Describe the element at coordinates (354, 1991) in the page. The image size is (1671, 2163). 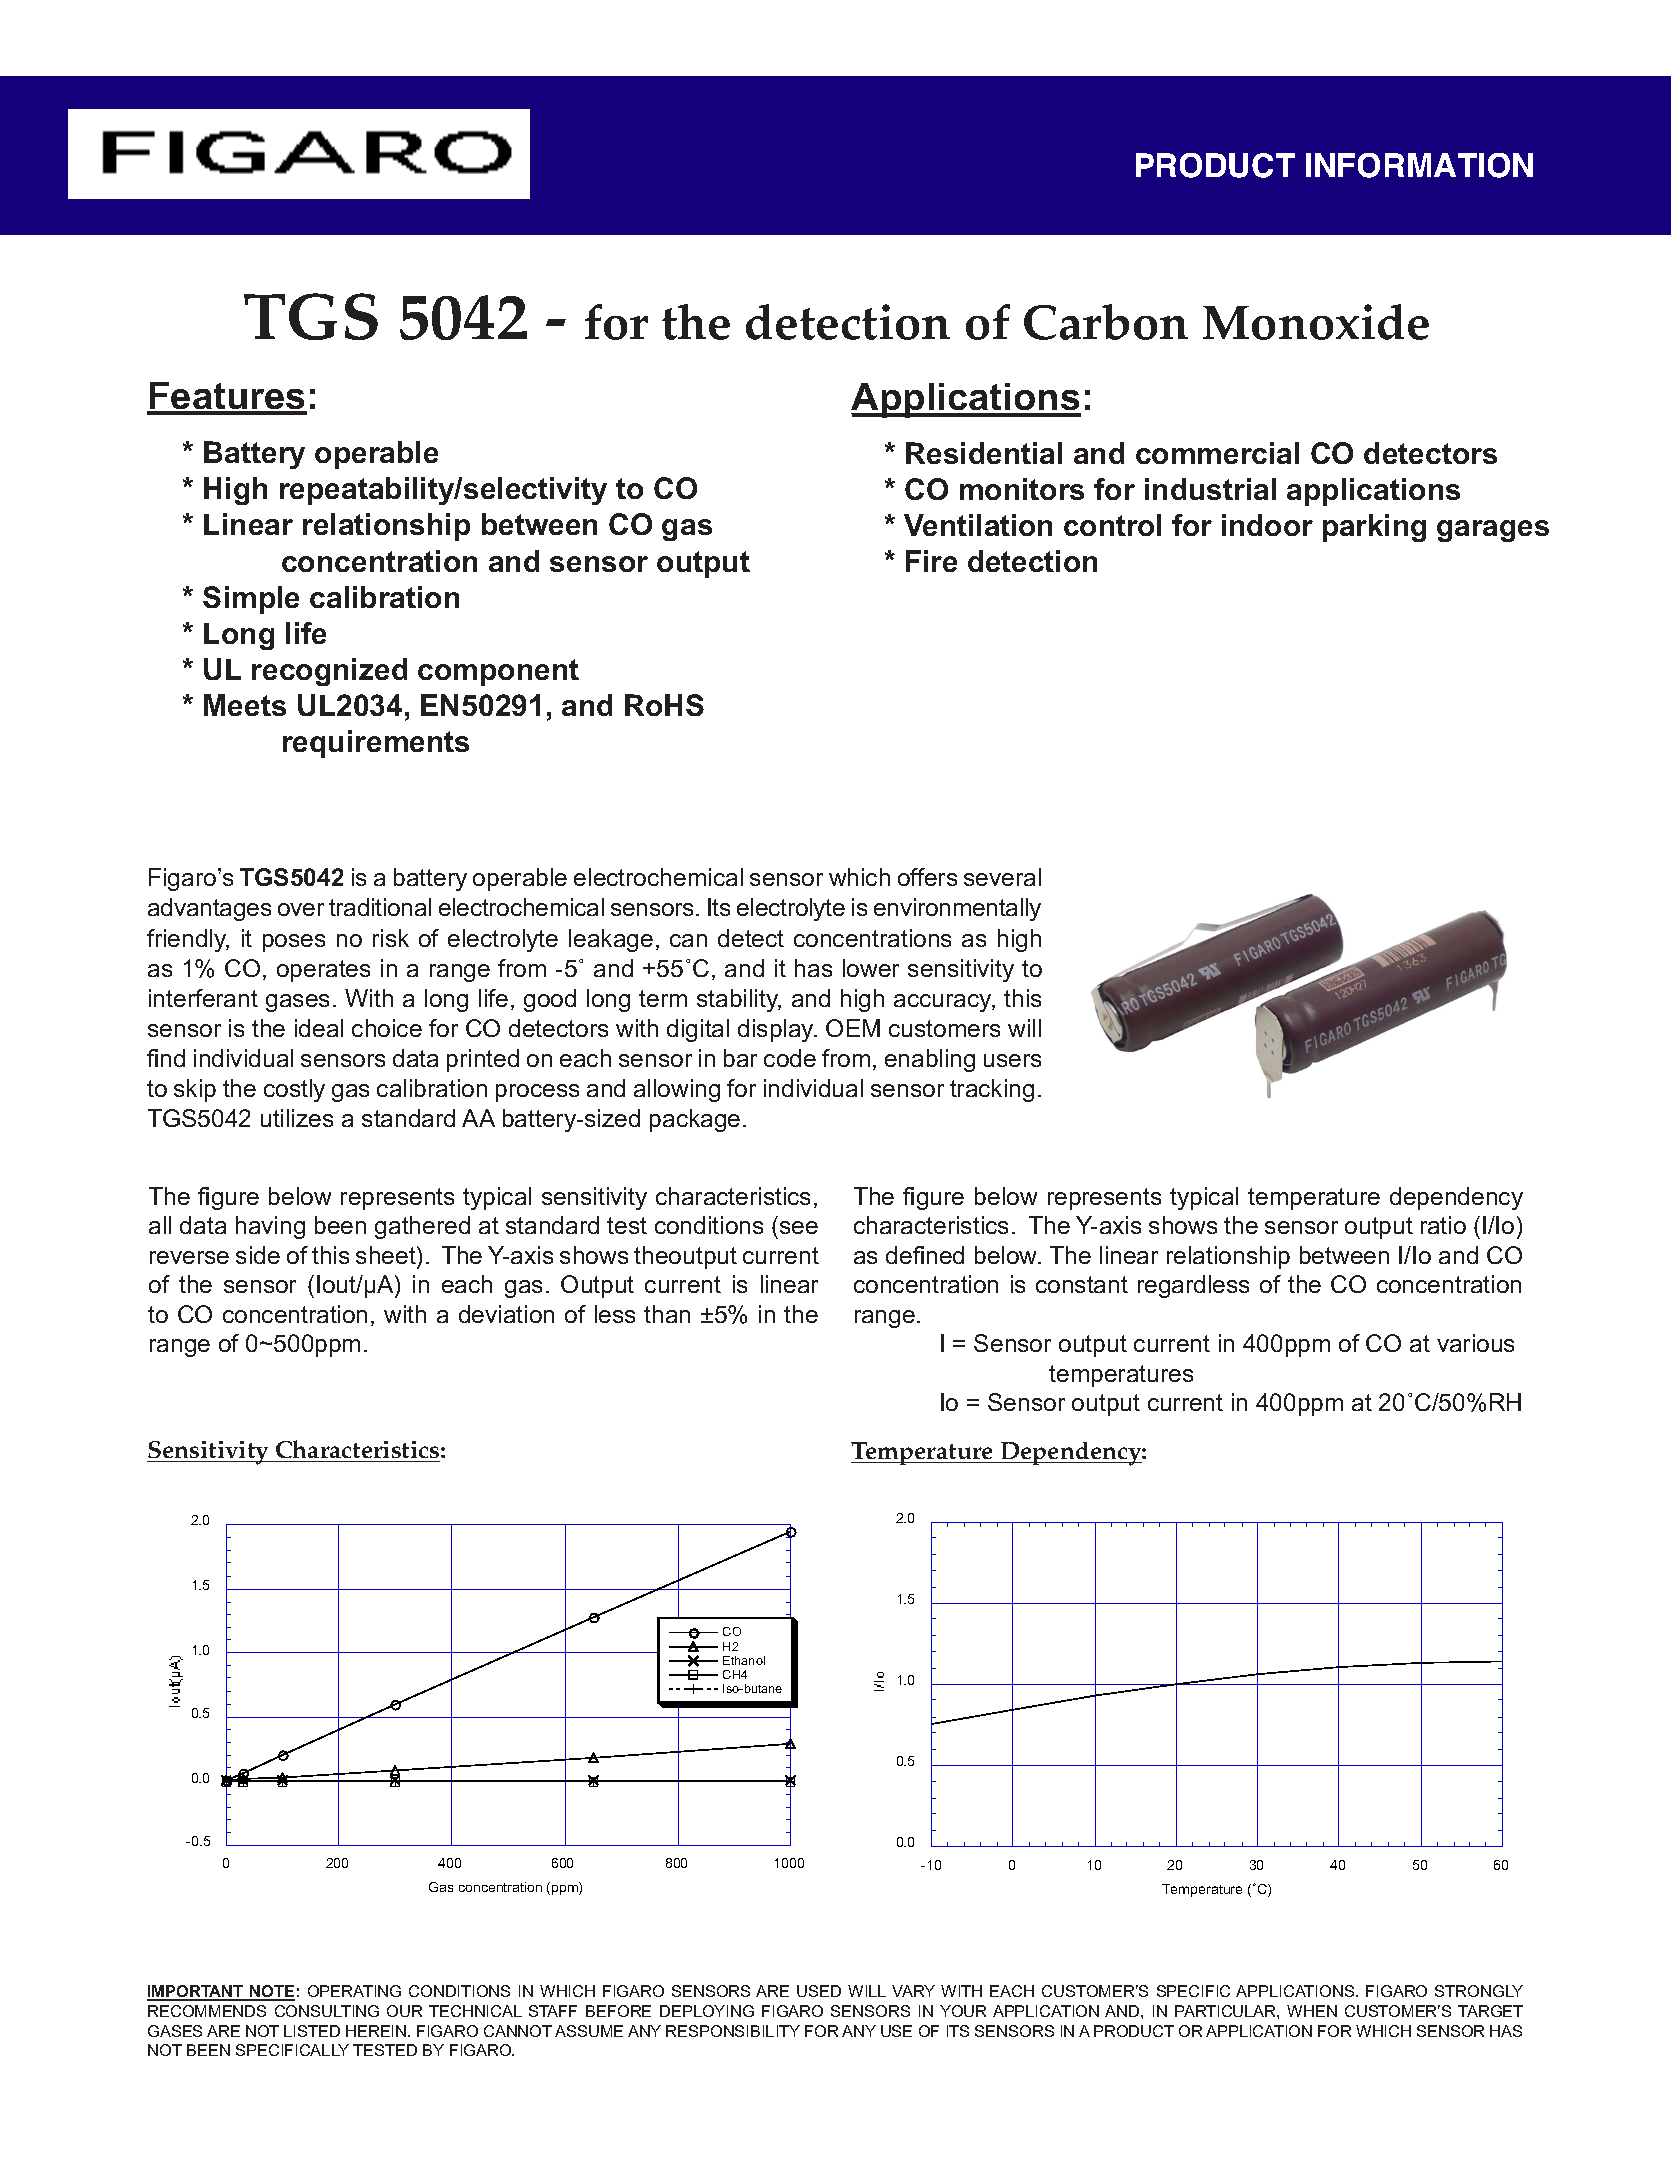
I see `OPERATING` at that location.
